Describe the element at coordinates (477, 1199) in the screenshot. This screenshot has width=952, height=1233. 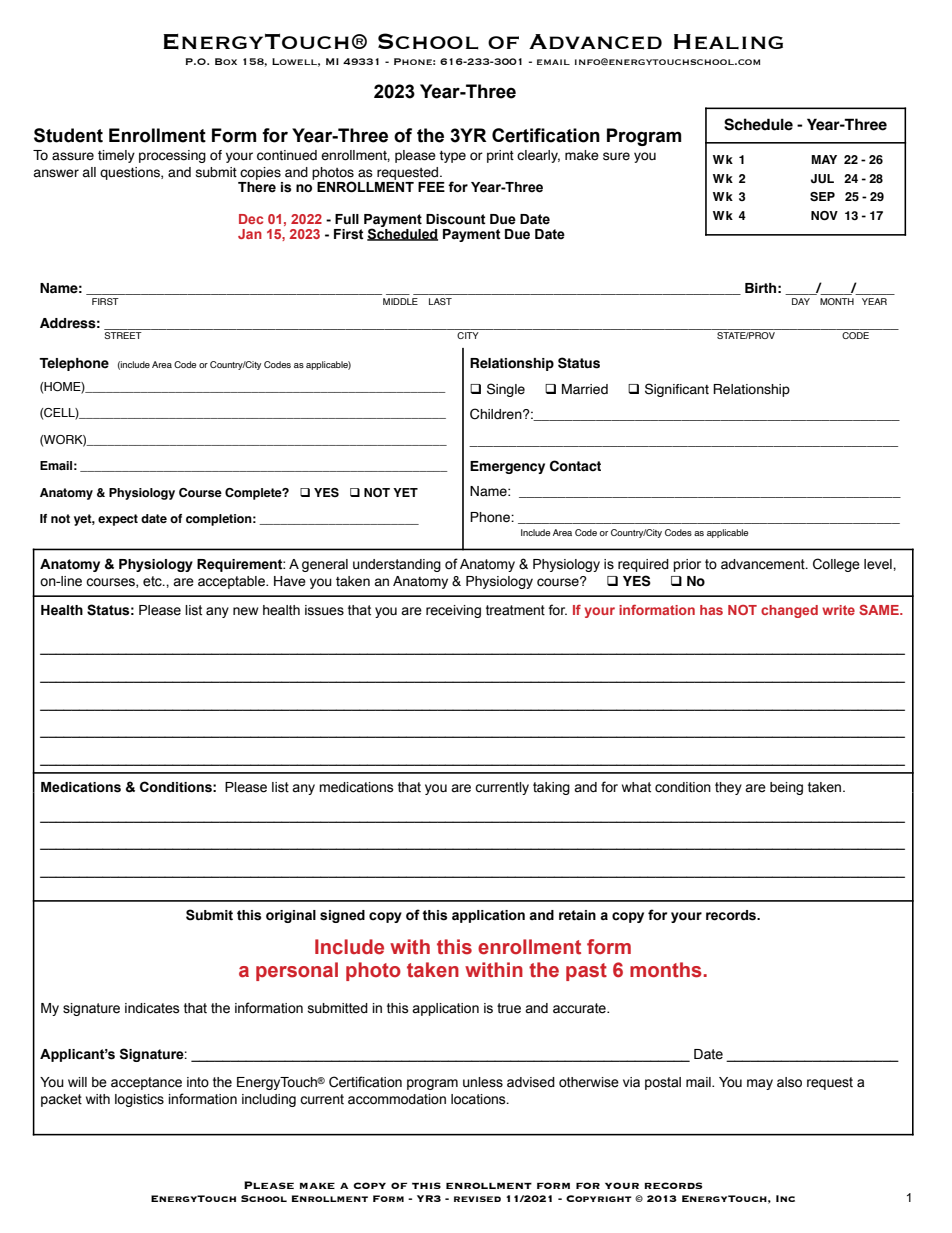
I see `revised` at that location.
